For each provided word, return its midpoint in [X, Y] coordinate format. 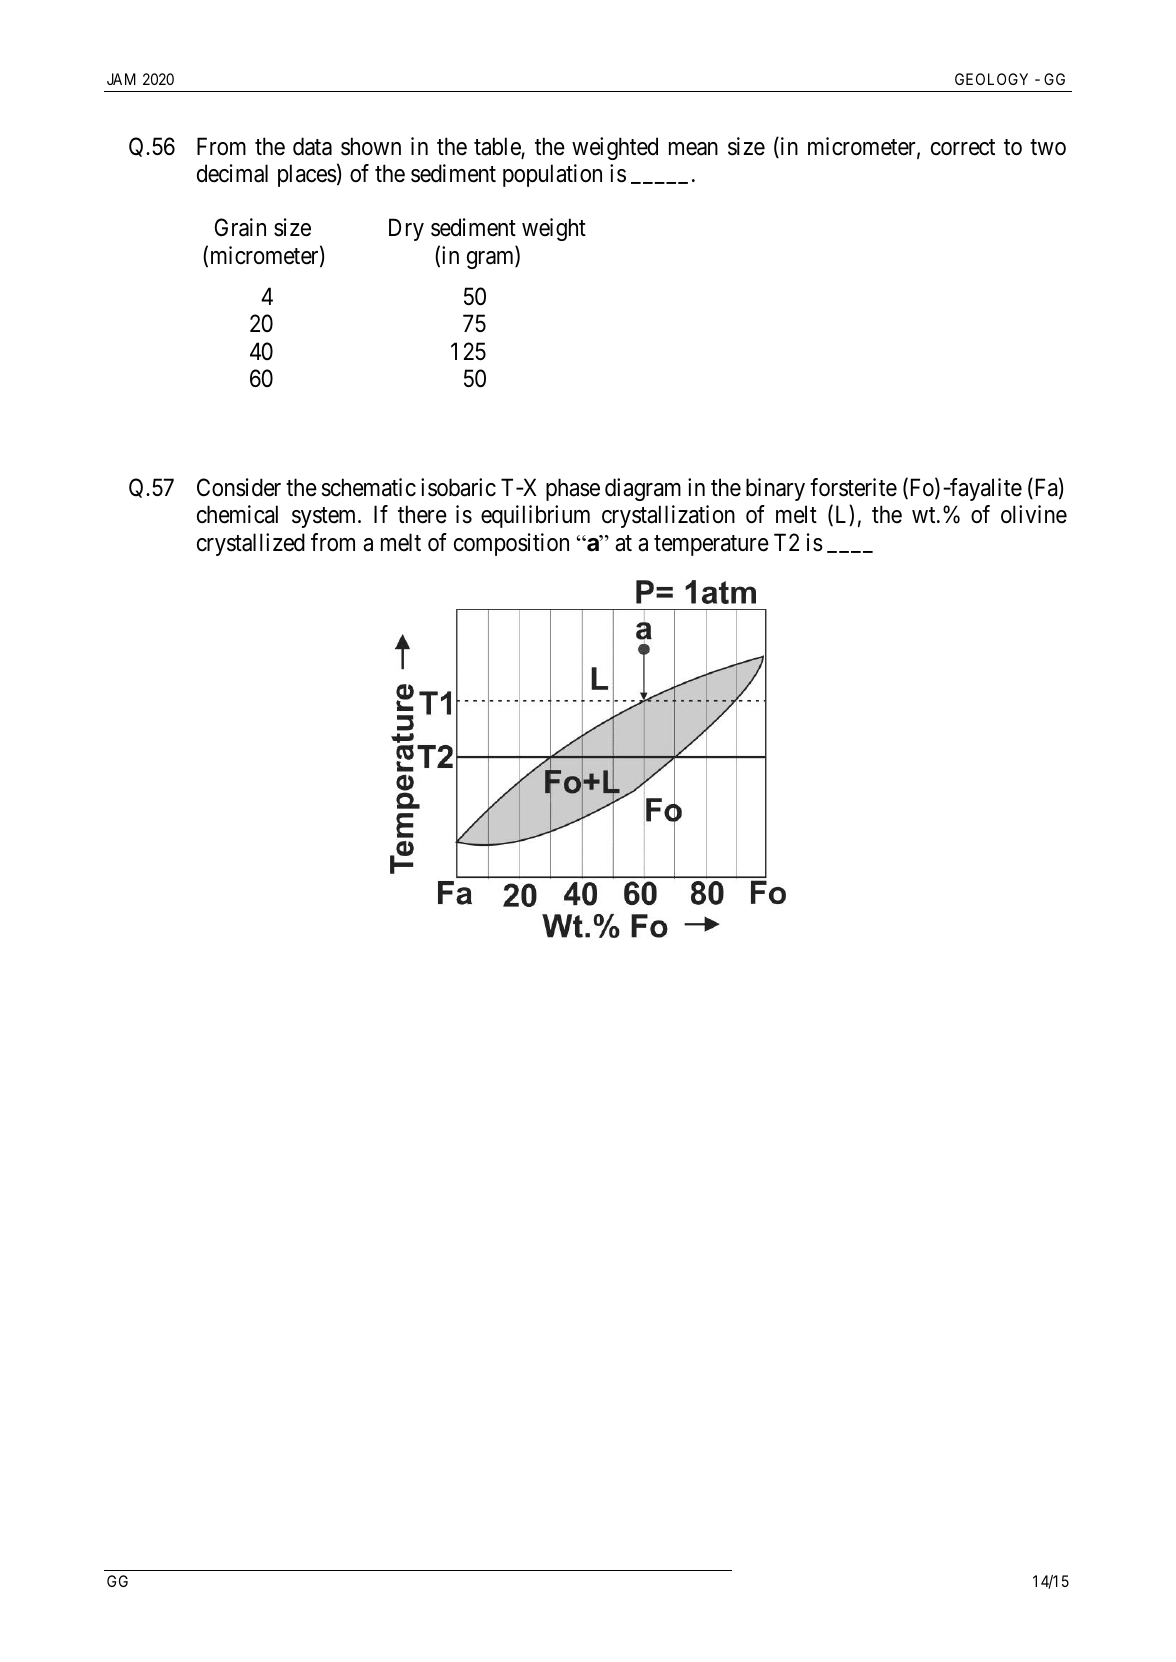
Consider [239, 487]
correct [963, 147]
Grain [240, 227]
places [307, 175]
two [1048, 147]
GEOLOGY [991, 79]
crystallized [251, 544]
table [498, 147]
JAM [121, 79]
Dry [406, 230]
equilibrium [535, 516]
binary [775, 489]
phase [573, 489]
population [552, 175]
